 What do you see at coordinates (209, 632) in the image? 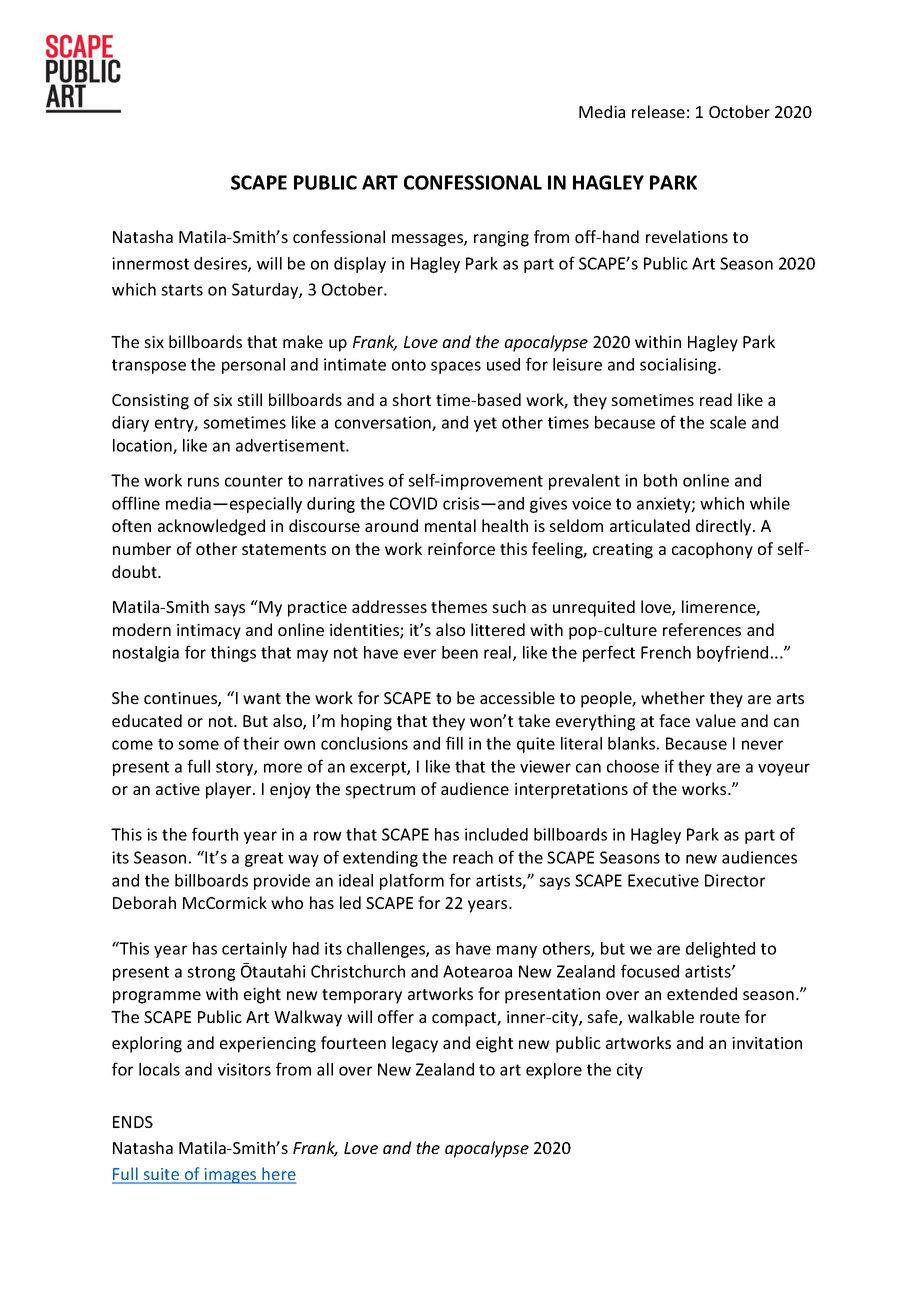
I see `intimacy` at bounding box center [209, 632].
